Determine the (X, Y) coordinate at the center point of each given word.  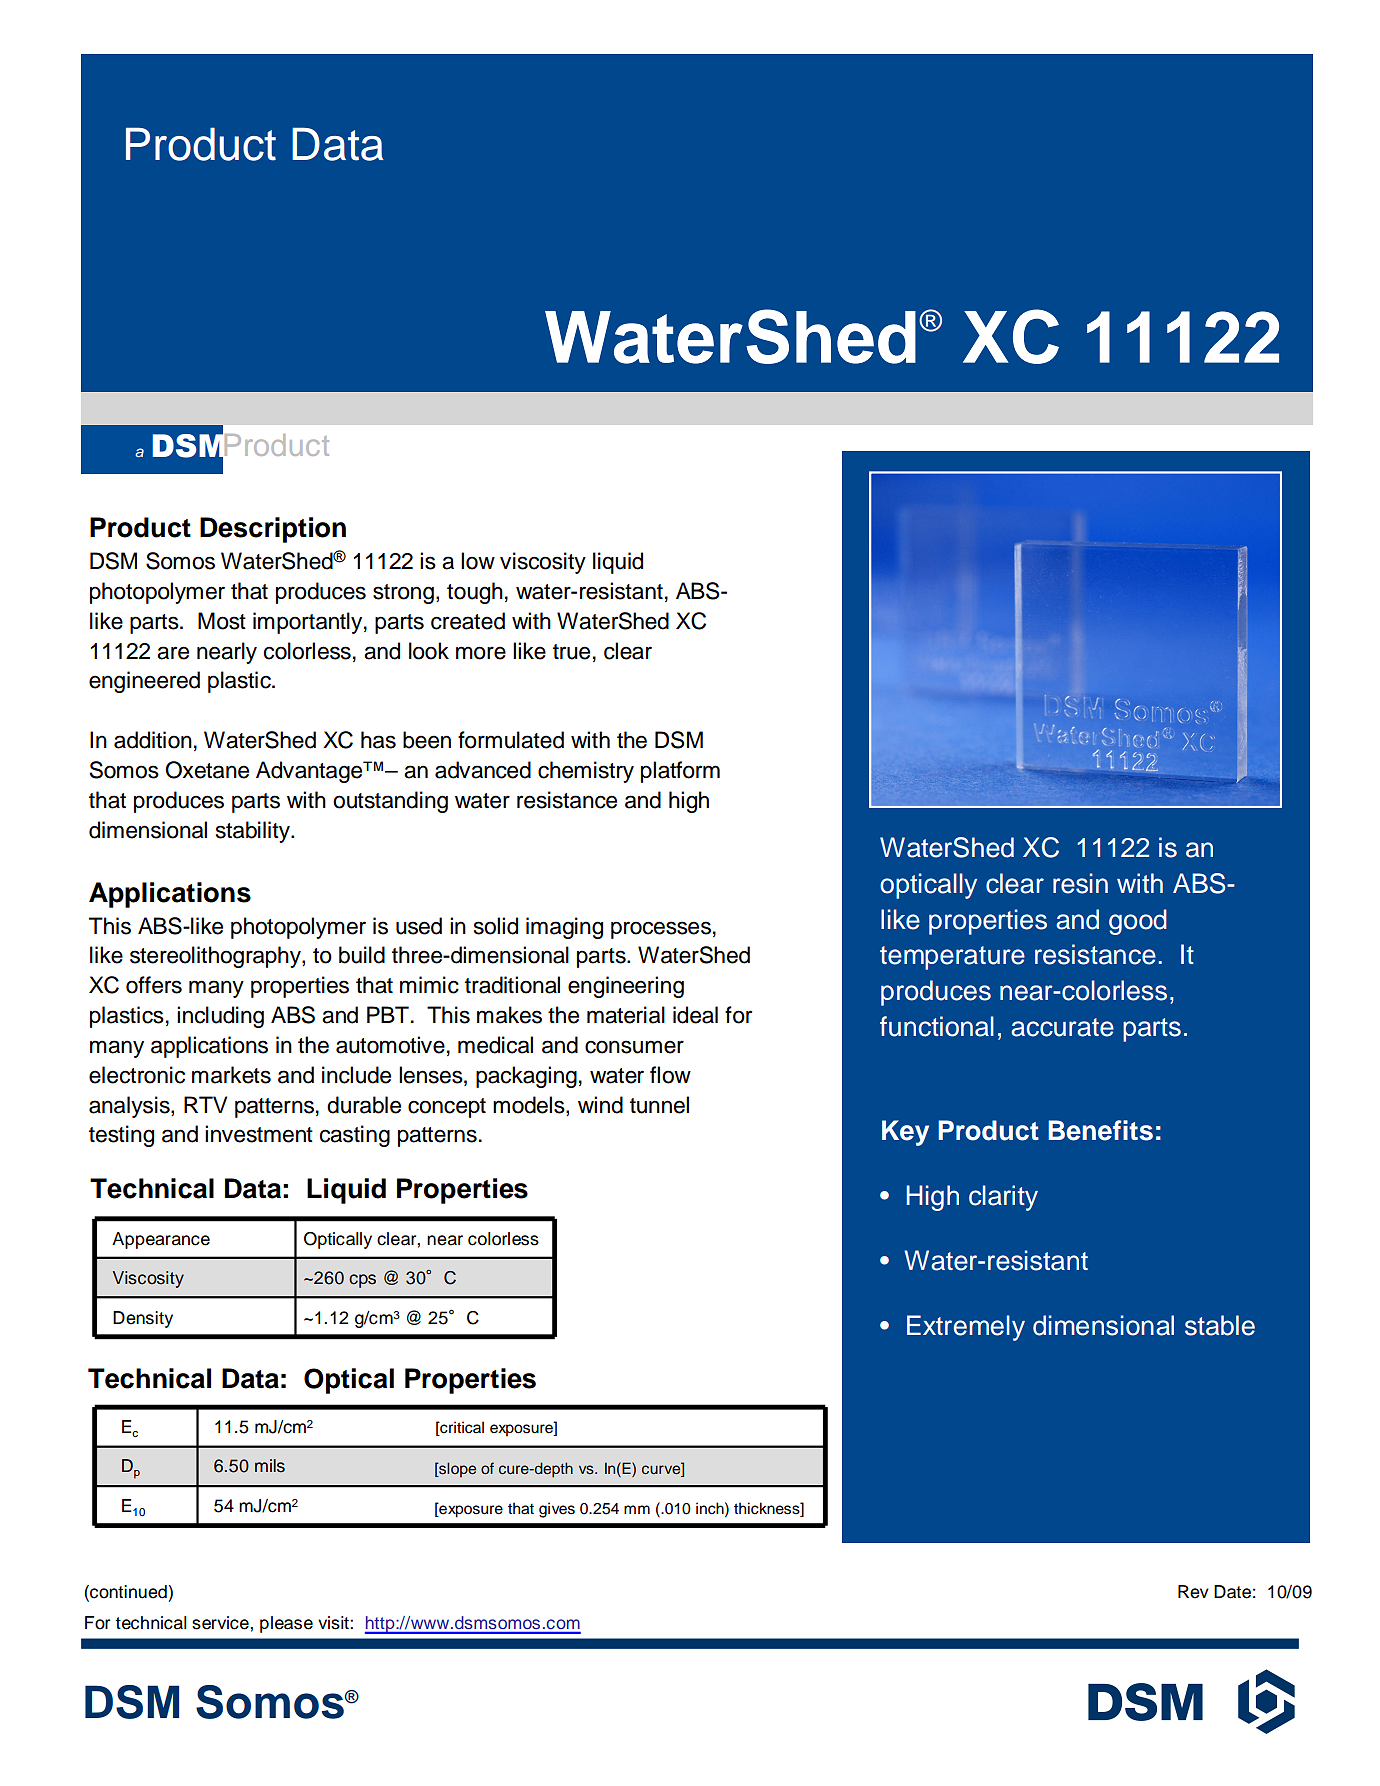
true (571, 652)
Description (273, 530)
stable (1220, 1325)
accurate (1062, 1027)
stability (254, 832)
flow (670, 1075)
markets (231, 1075)
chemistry (586, 772)
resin (1080, 883)
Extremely (966, 1328)
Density (143, 1319)
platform (680, 772)
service (221, 1623)
